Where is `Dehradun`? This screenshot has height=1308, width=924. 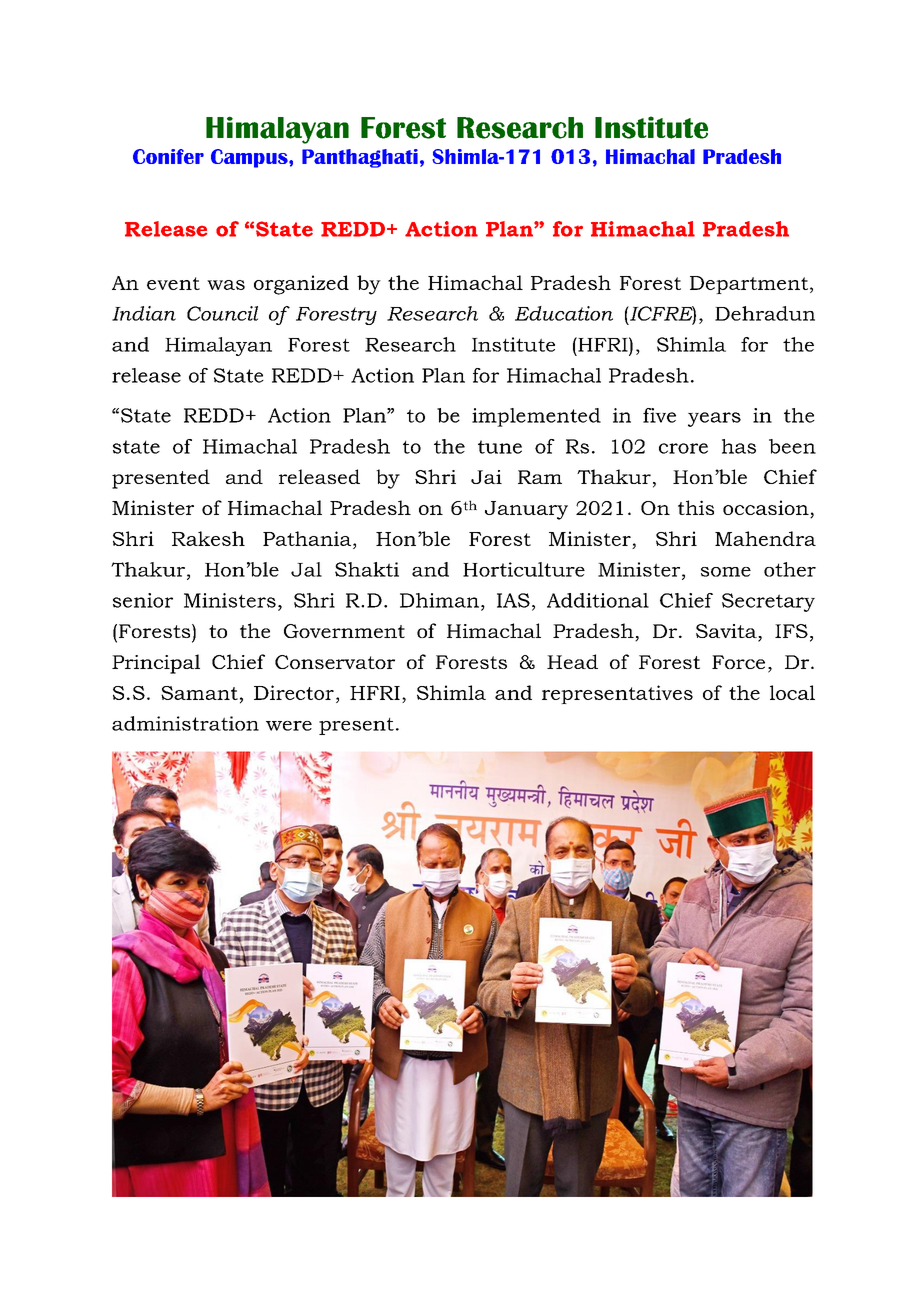
Dehradun is located at coordinates (765, 313).
